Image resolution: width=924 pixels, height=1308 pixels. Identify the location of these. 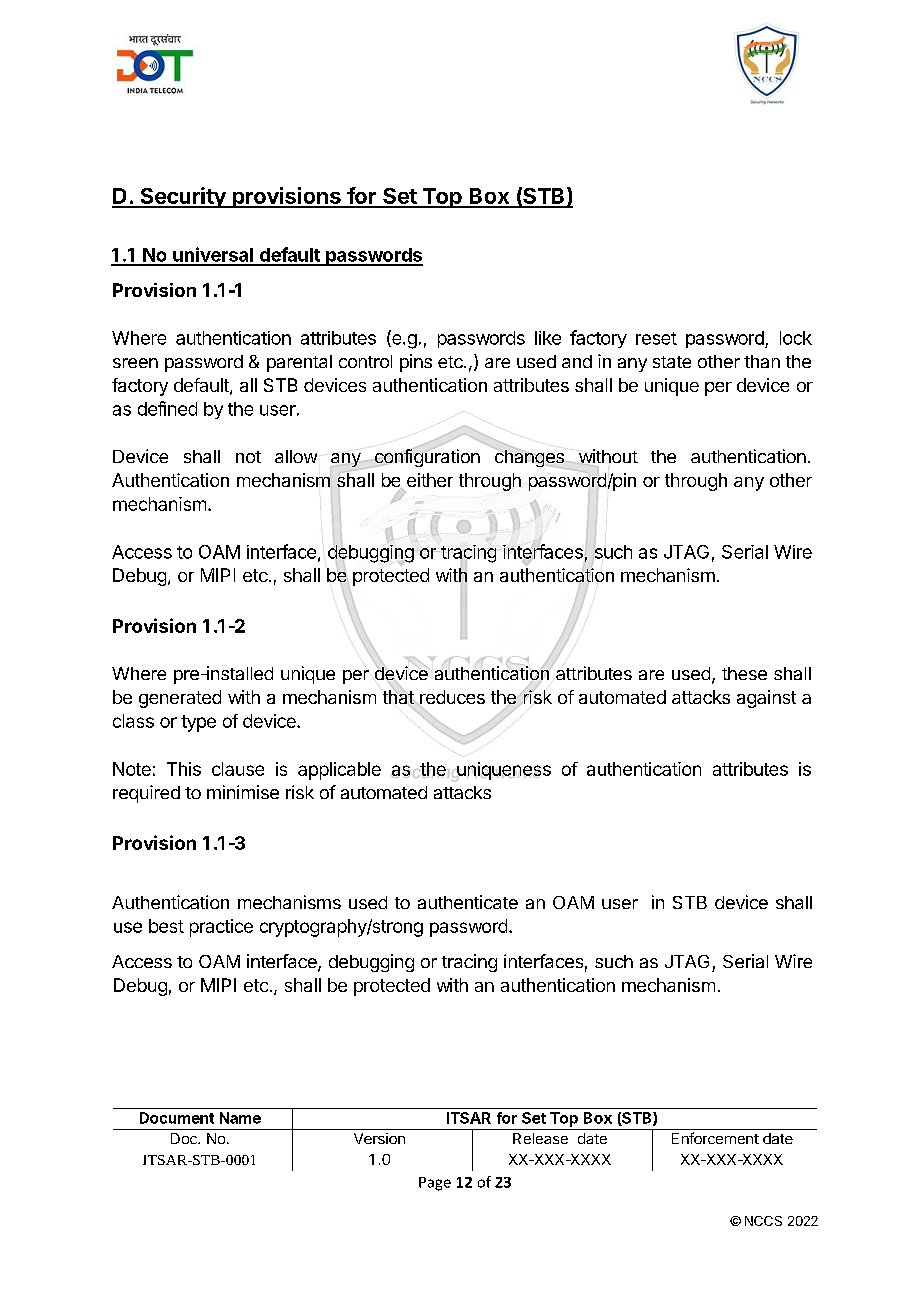
(744, 673).
